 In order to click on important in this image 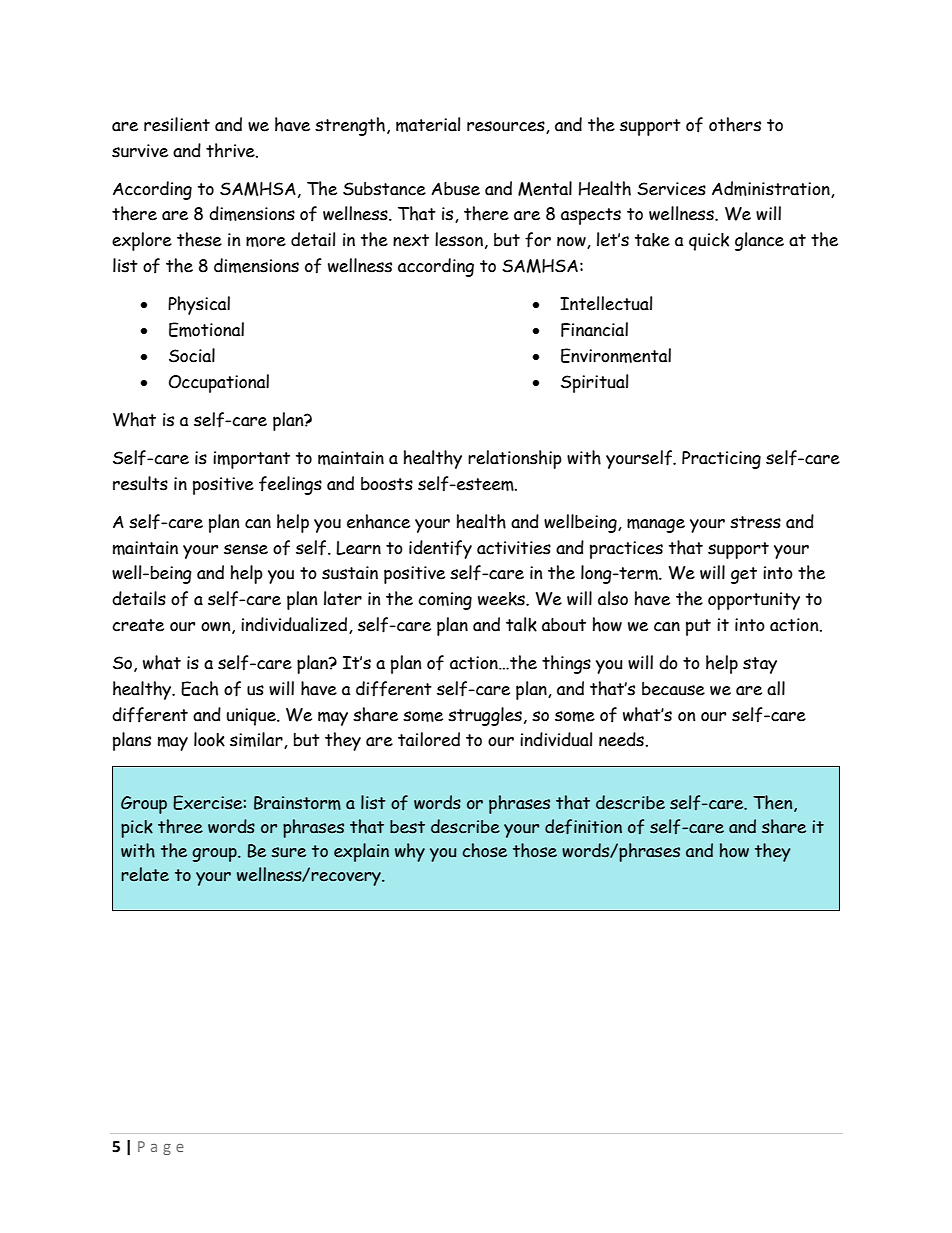, I will do `click(251, 460)`.
